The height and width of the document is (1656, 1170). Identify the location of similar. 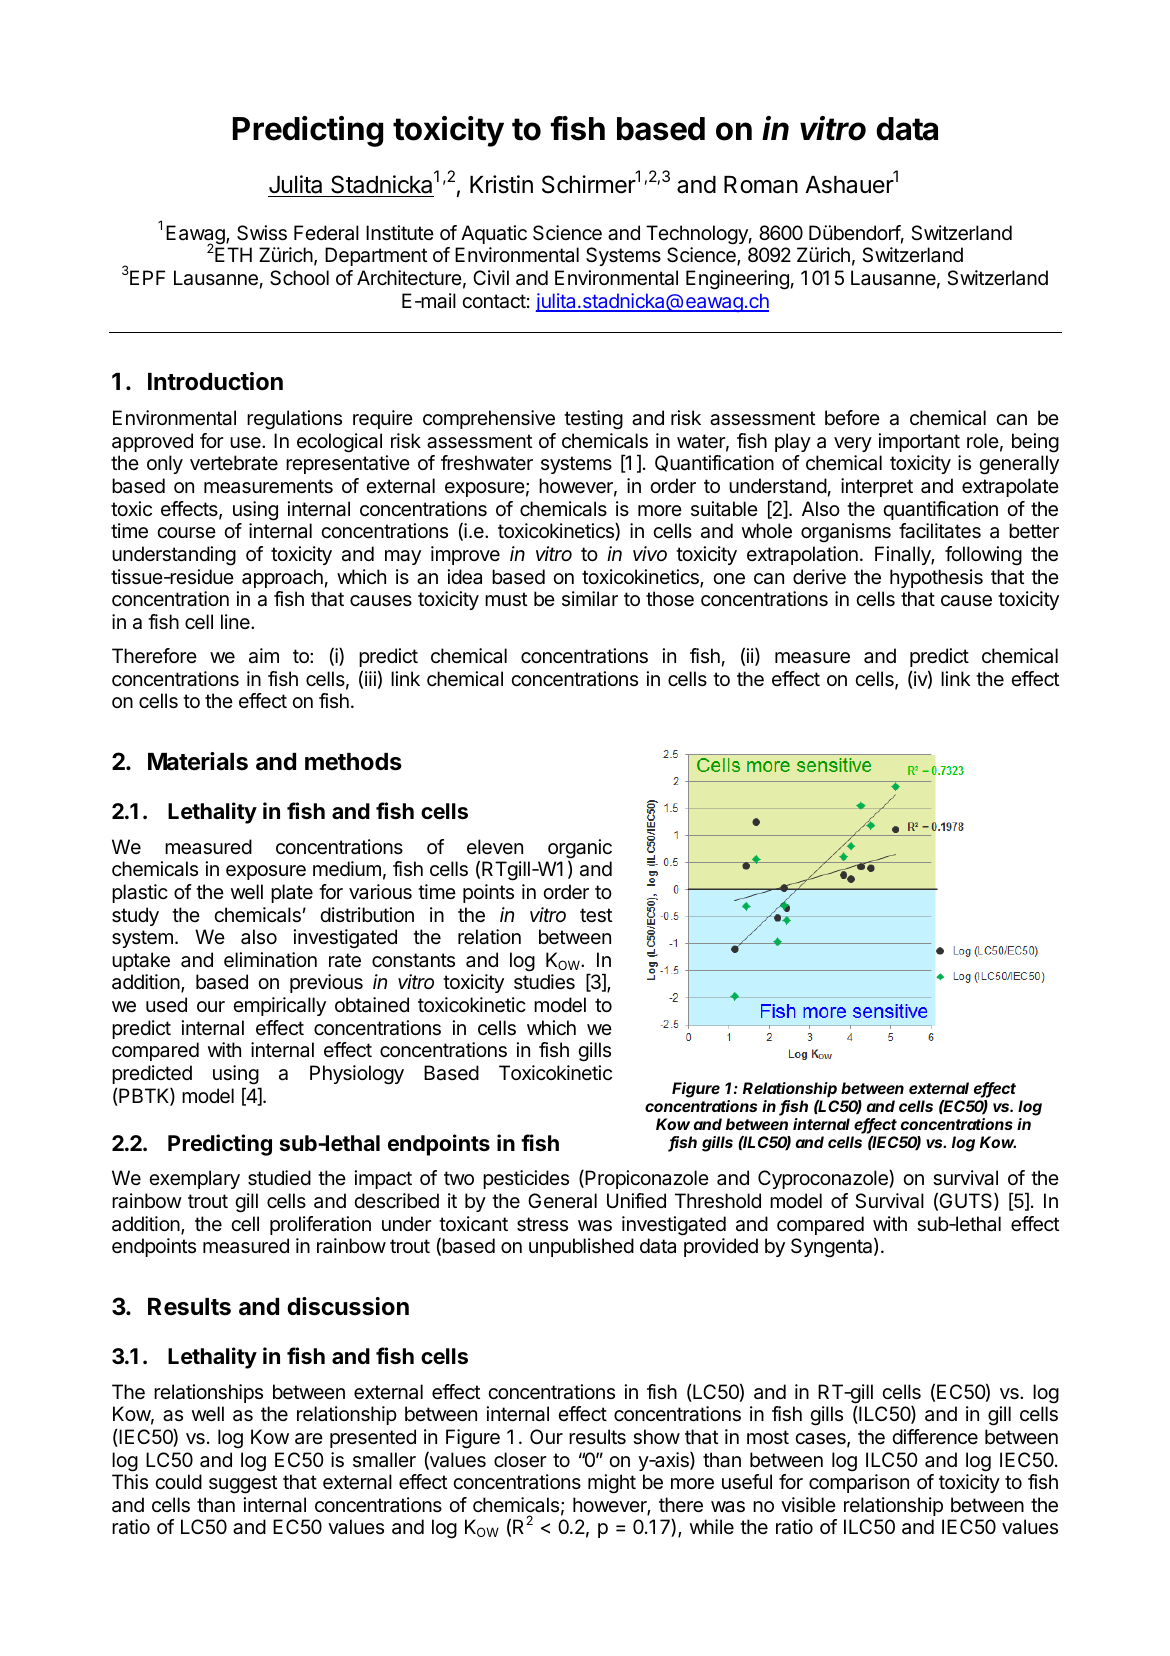
(590, 599).
